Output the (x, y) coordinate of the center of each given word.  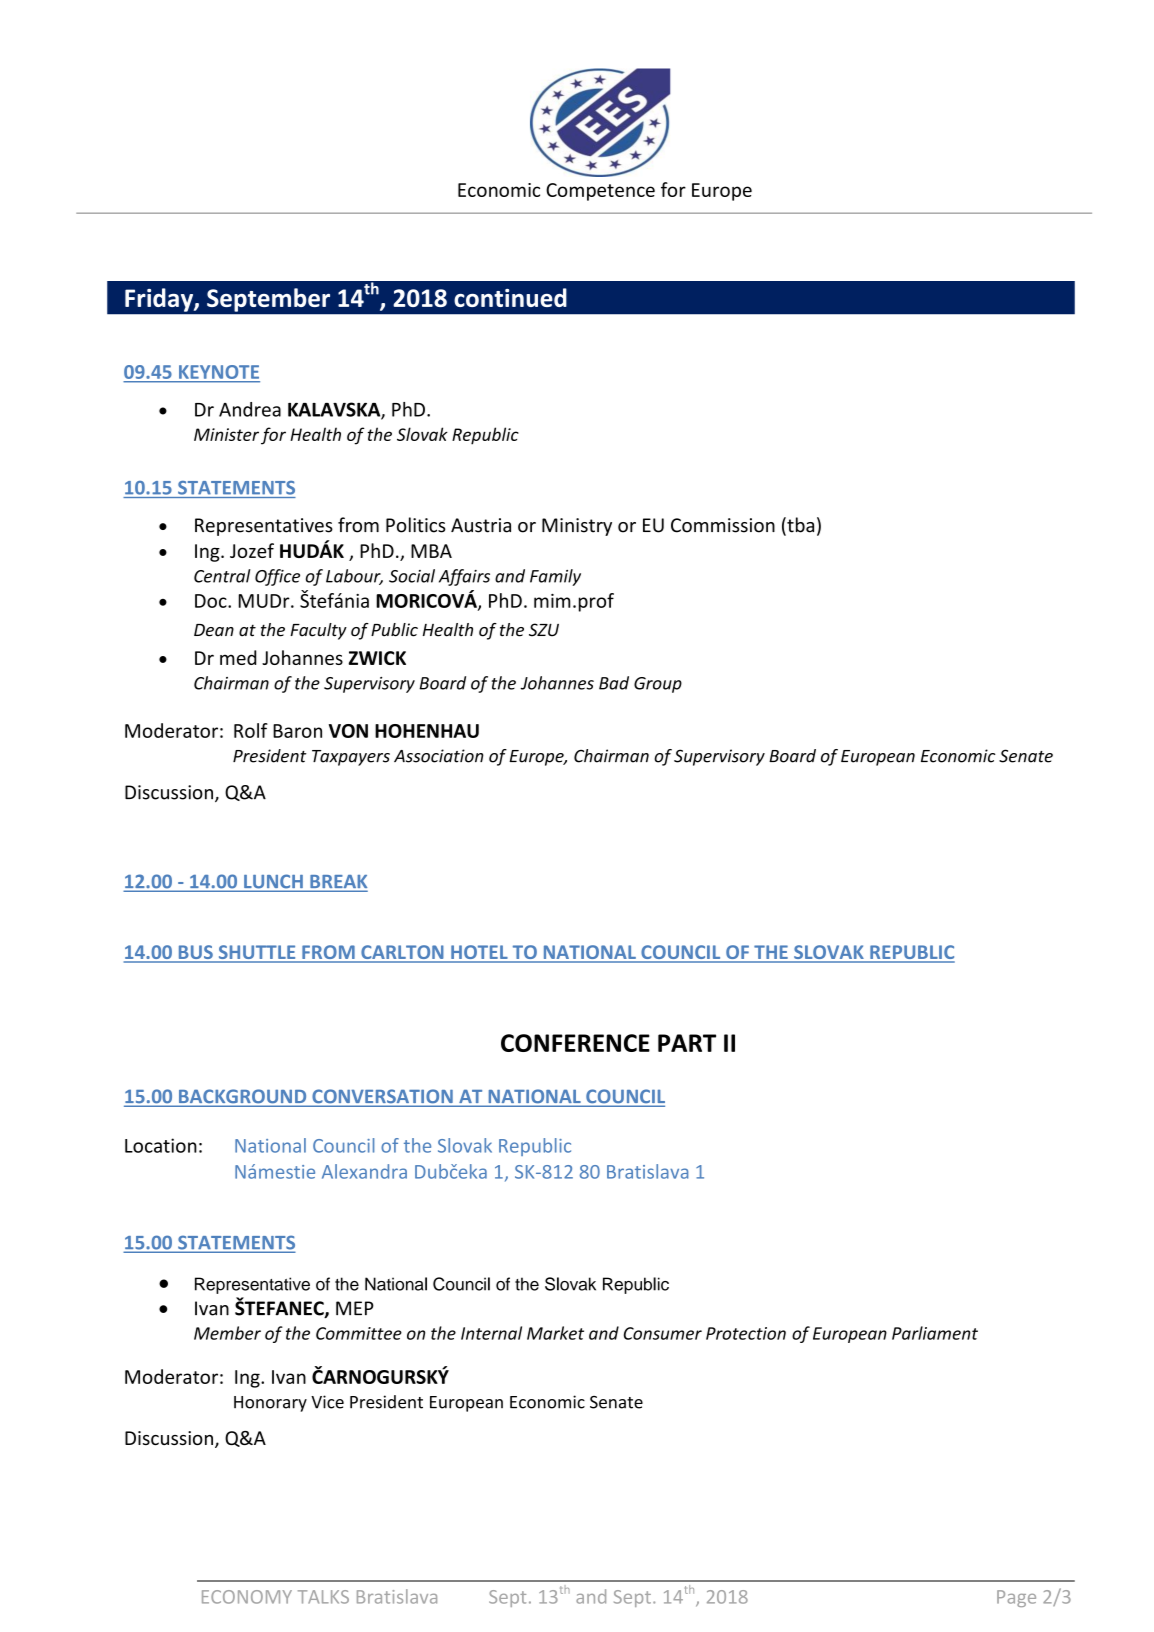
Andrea (250, 409)
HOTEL (479, 953)
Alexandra (364, 1171)
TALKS (323, 1597)
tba (799, 526)
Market (555, 1333)
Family (555, 577)
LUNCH (273, 882)
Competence (600, 192)
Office (277, 577)
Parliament (935, 1333)
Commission (723, 525)
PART (687, 1043)
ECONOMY (247, 1597)
